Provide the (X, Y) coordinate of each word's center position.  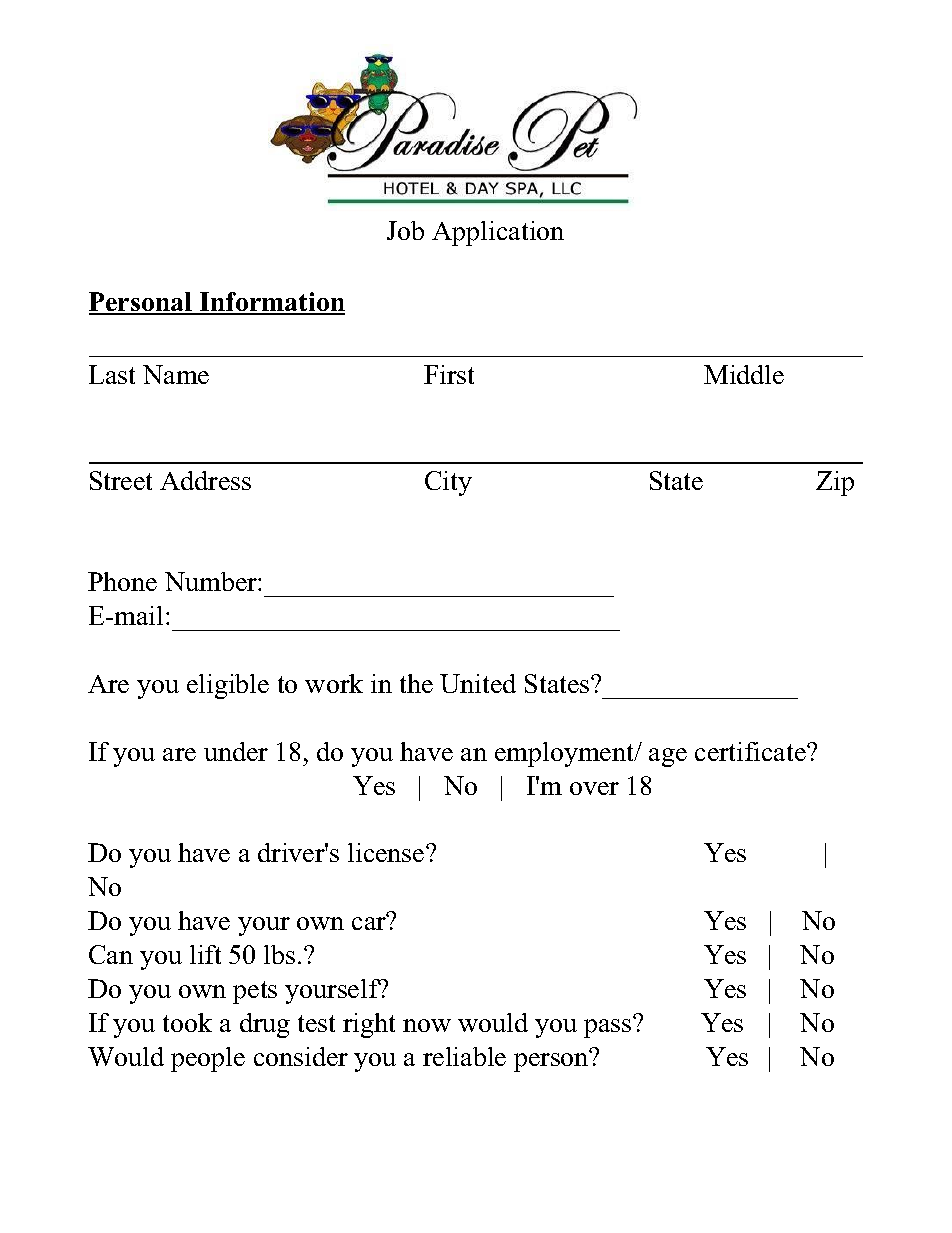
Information (271, 303)
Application (498, 233)
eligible (228, 686)
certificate (751, 751)
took (187, 1022)
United (478, 683)
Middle (744, 374)
